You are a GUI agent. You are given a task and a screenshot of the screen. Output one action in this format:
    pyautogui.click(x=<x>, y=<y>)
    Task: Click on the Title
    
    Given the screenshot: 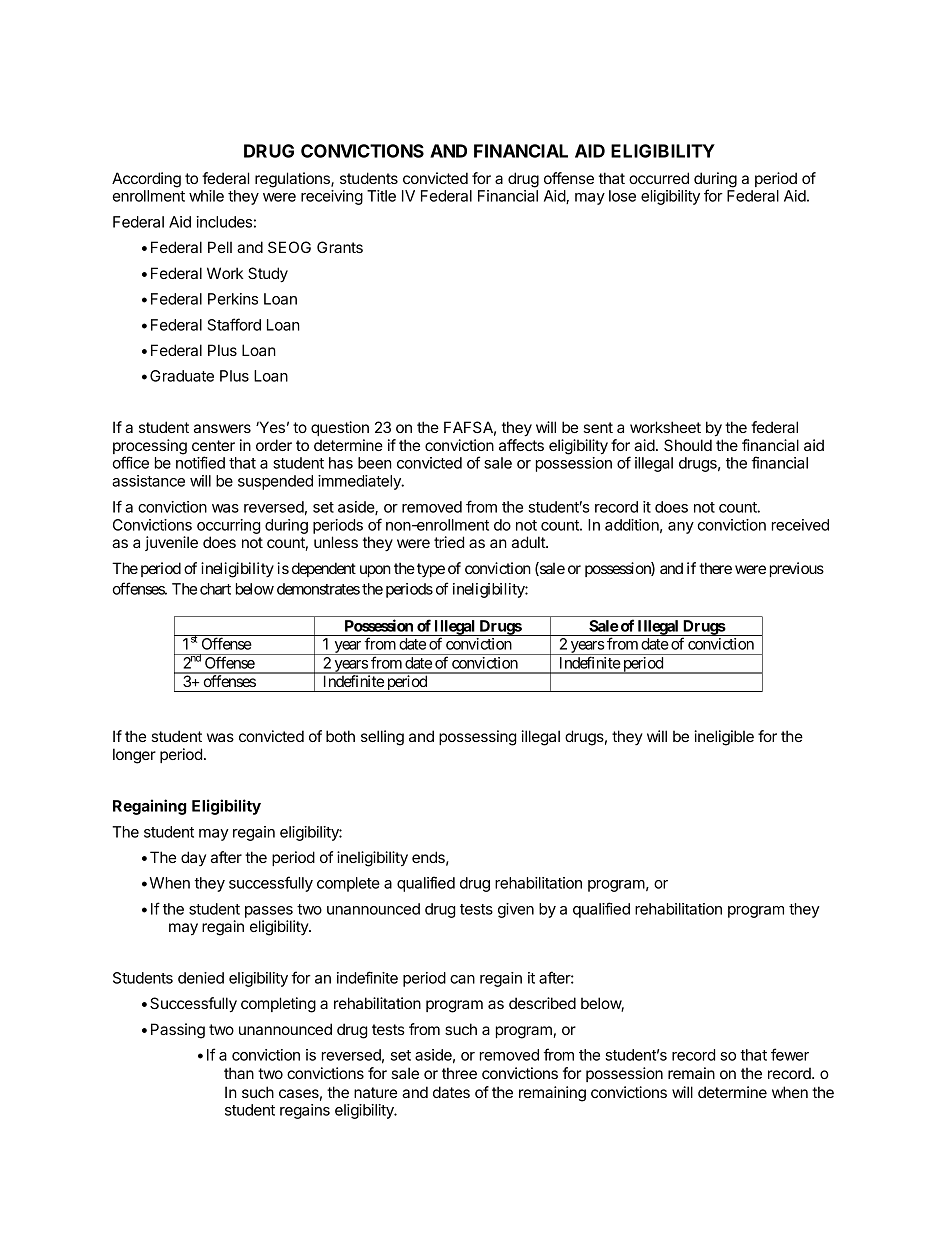 What is the action you would take?
    pyautogui.click(x=381, y=196)
